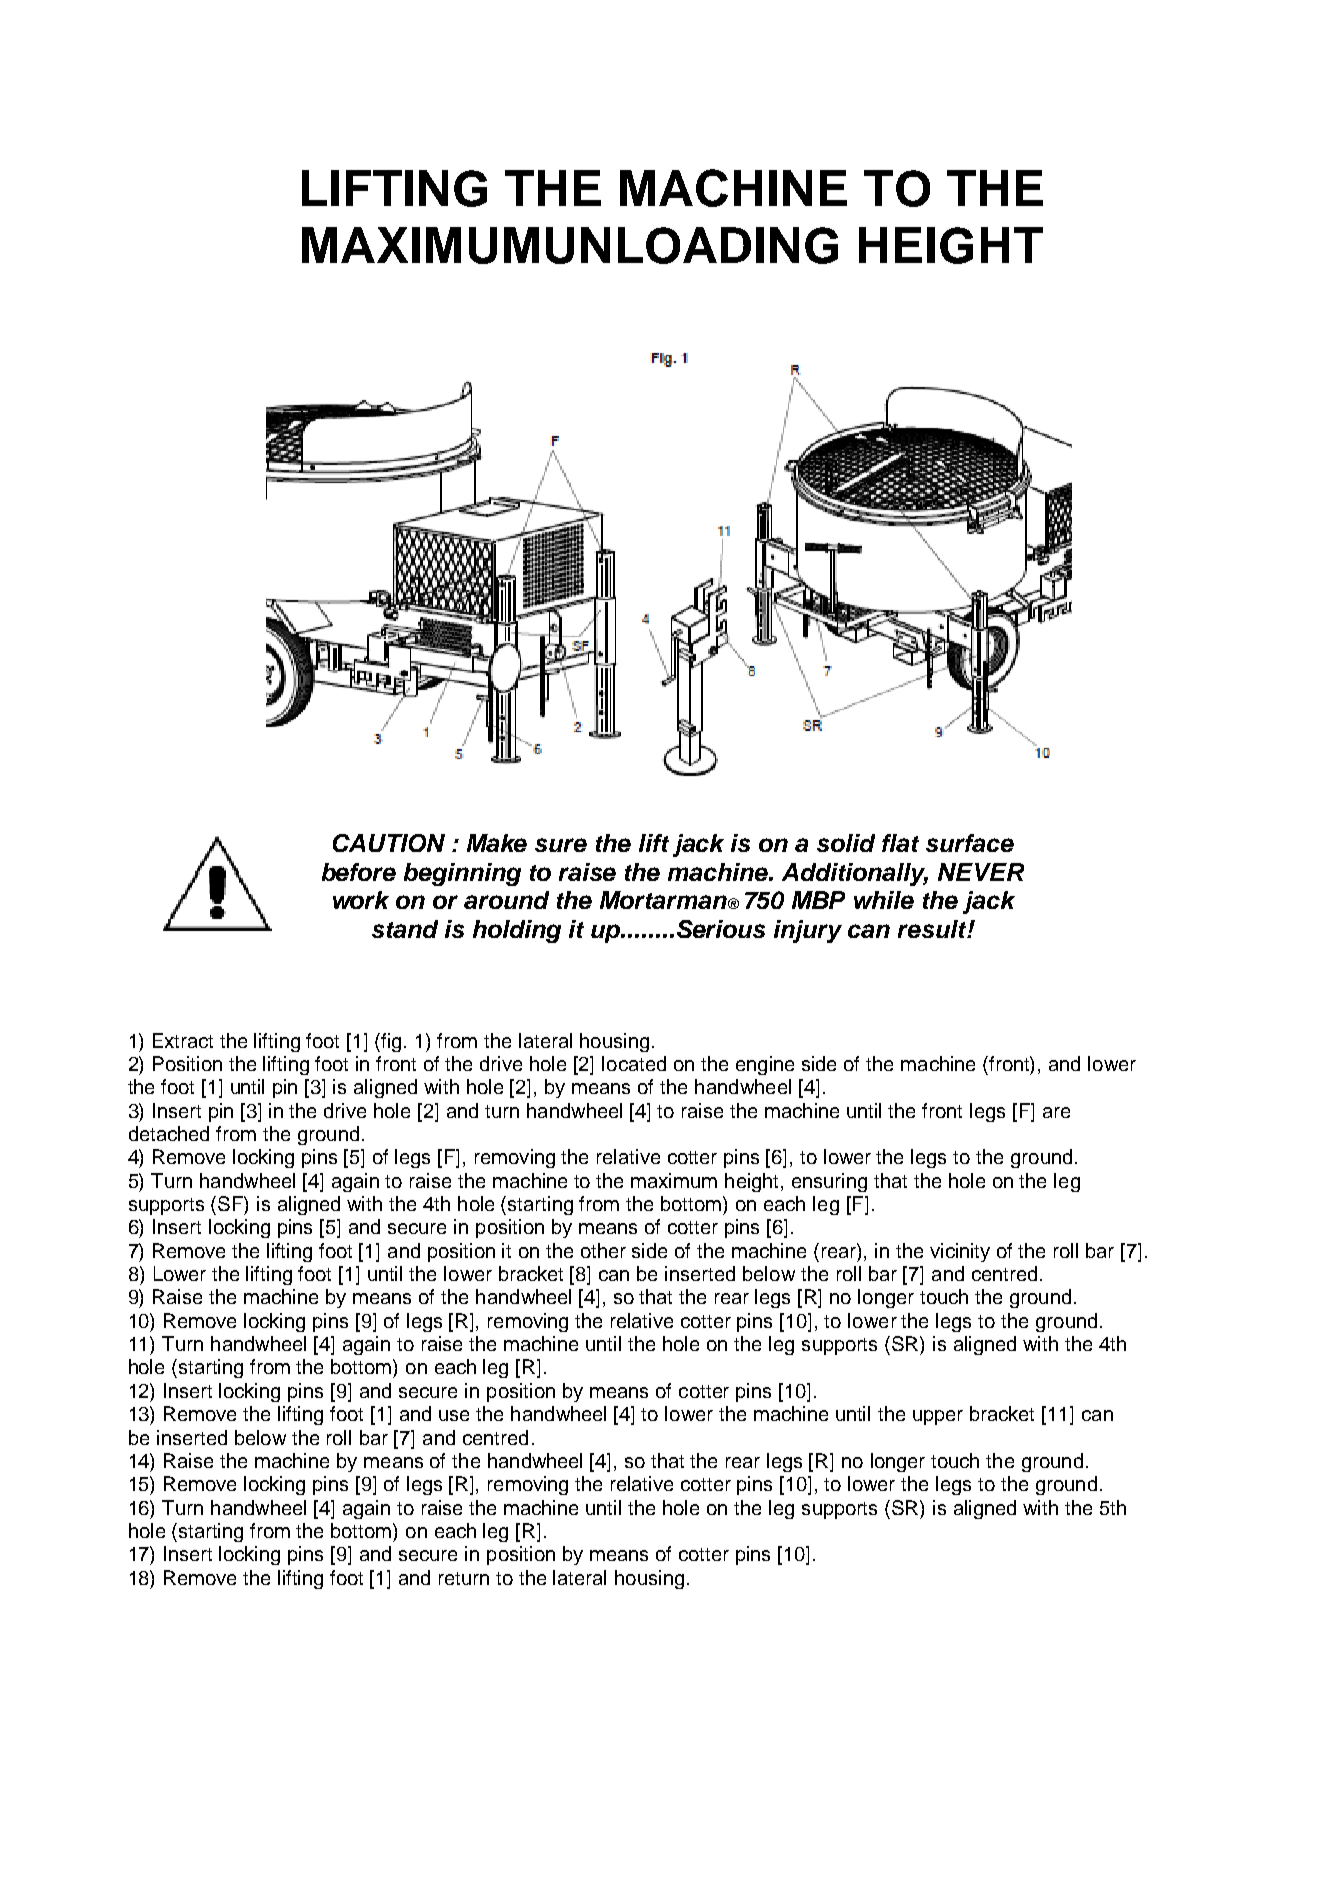 This image has width=1343, height=1899. Describe the element at coordinates (359, 872) in the image. I see `before` at that location.
